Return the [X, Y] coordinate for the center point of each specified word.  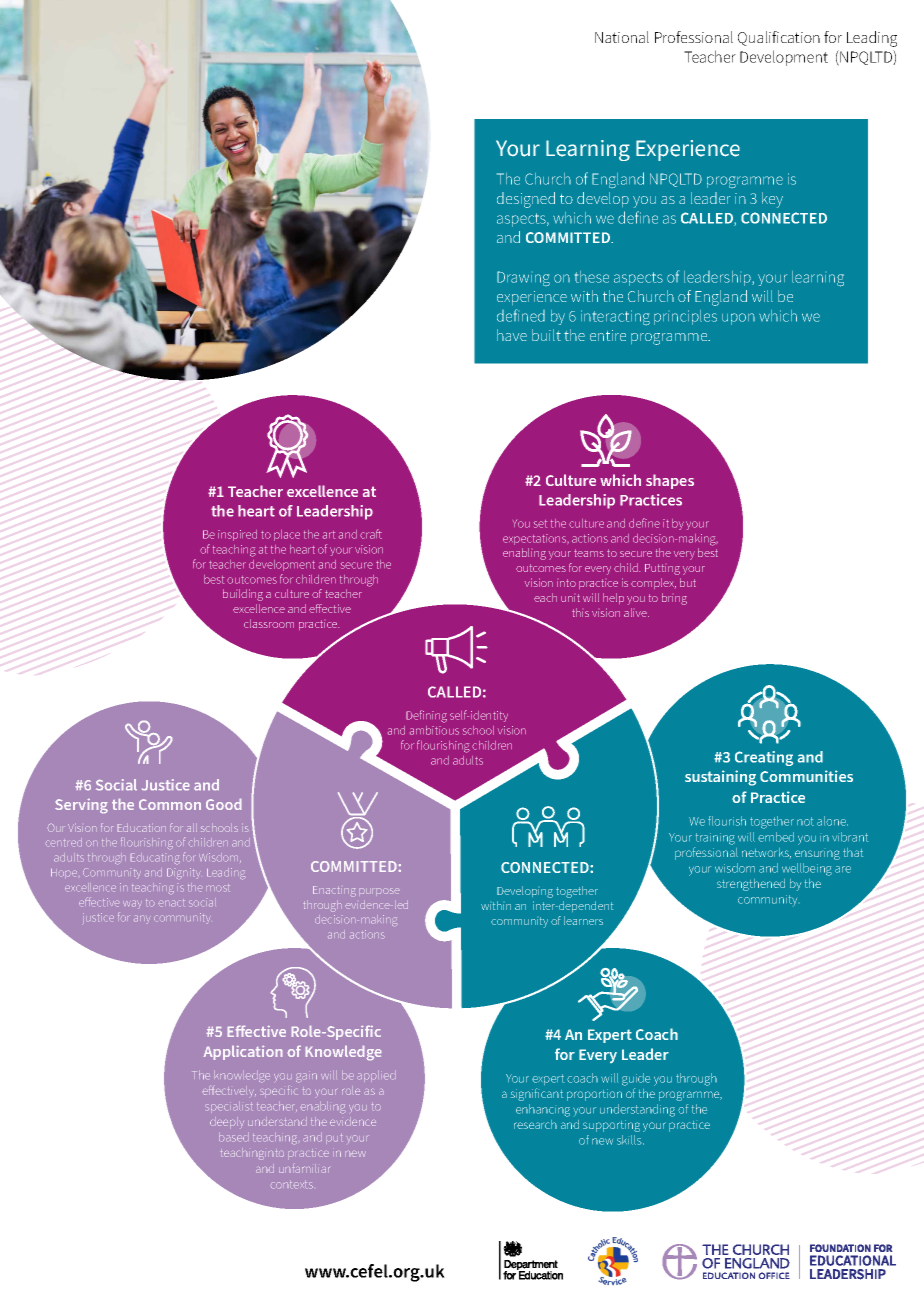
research [535, 1124]
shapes [670, 481]
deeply [227, 1123]
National [622, 37]
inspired [237, 535]
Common [170, 804]
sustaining [720, 778]
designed [526, 200]
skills [630, 1140]
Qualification [779, 38]
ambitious [434, 730]
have [512, 335]
